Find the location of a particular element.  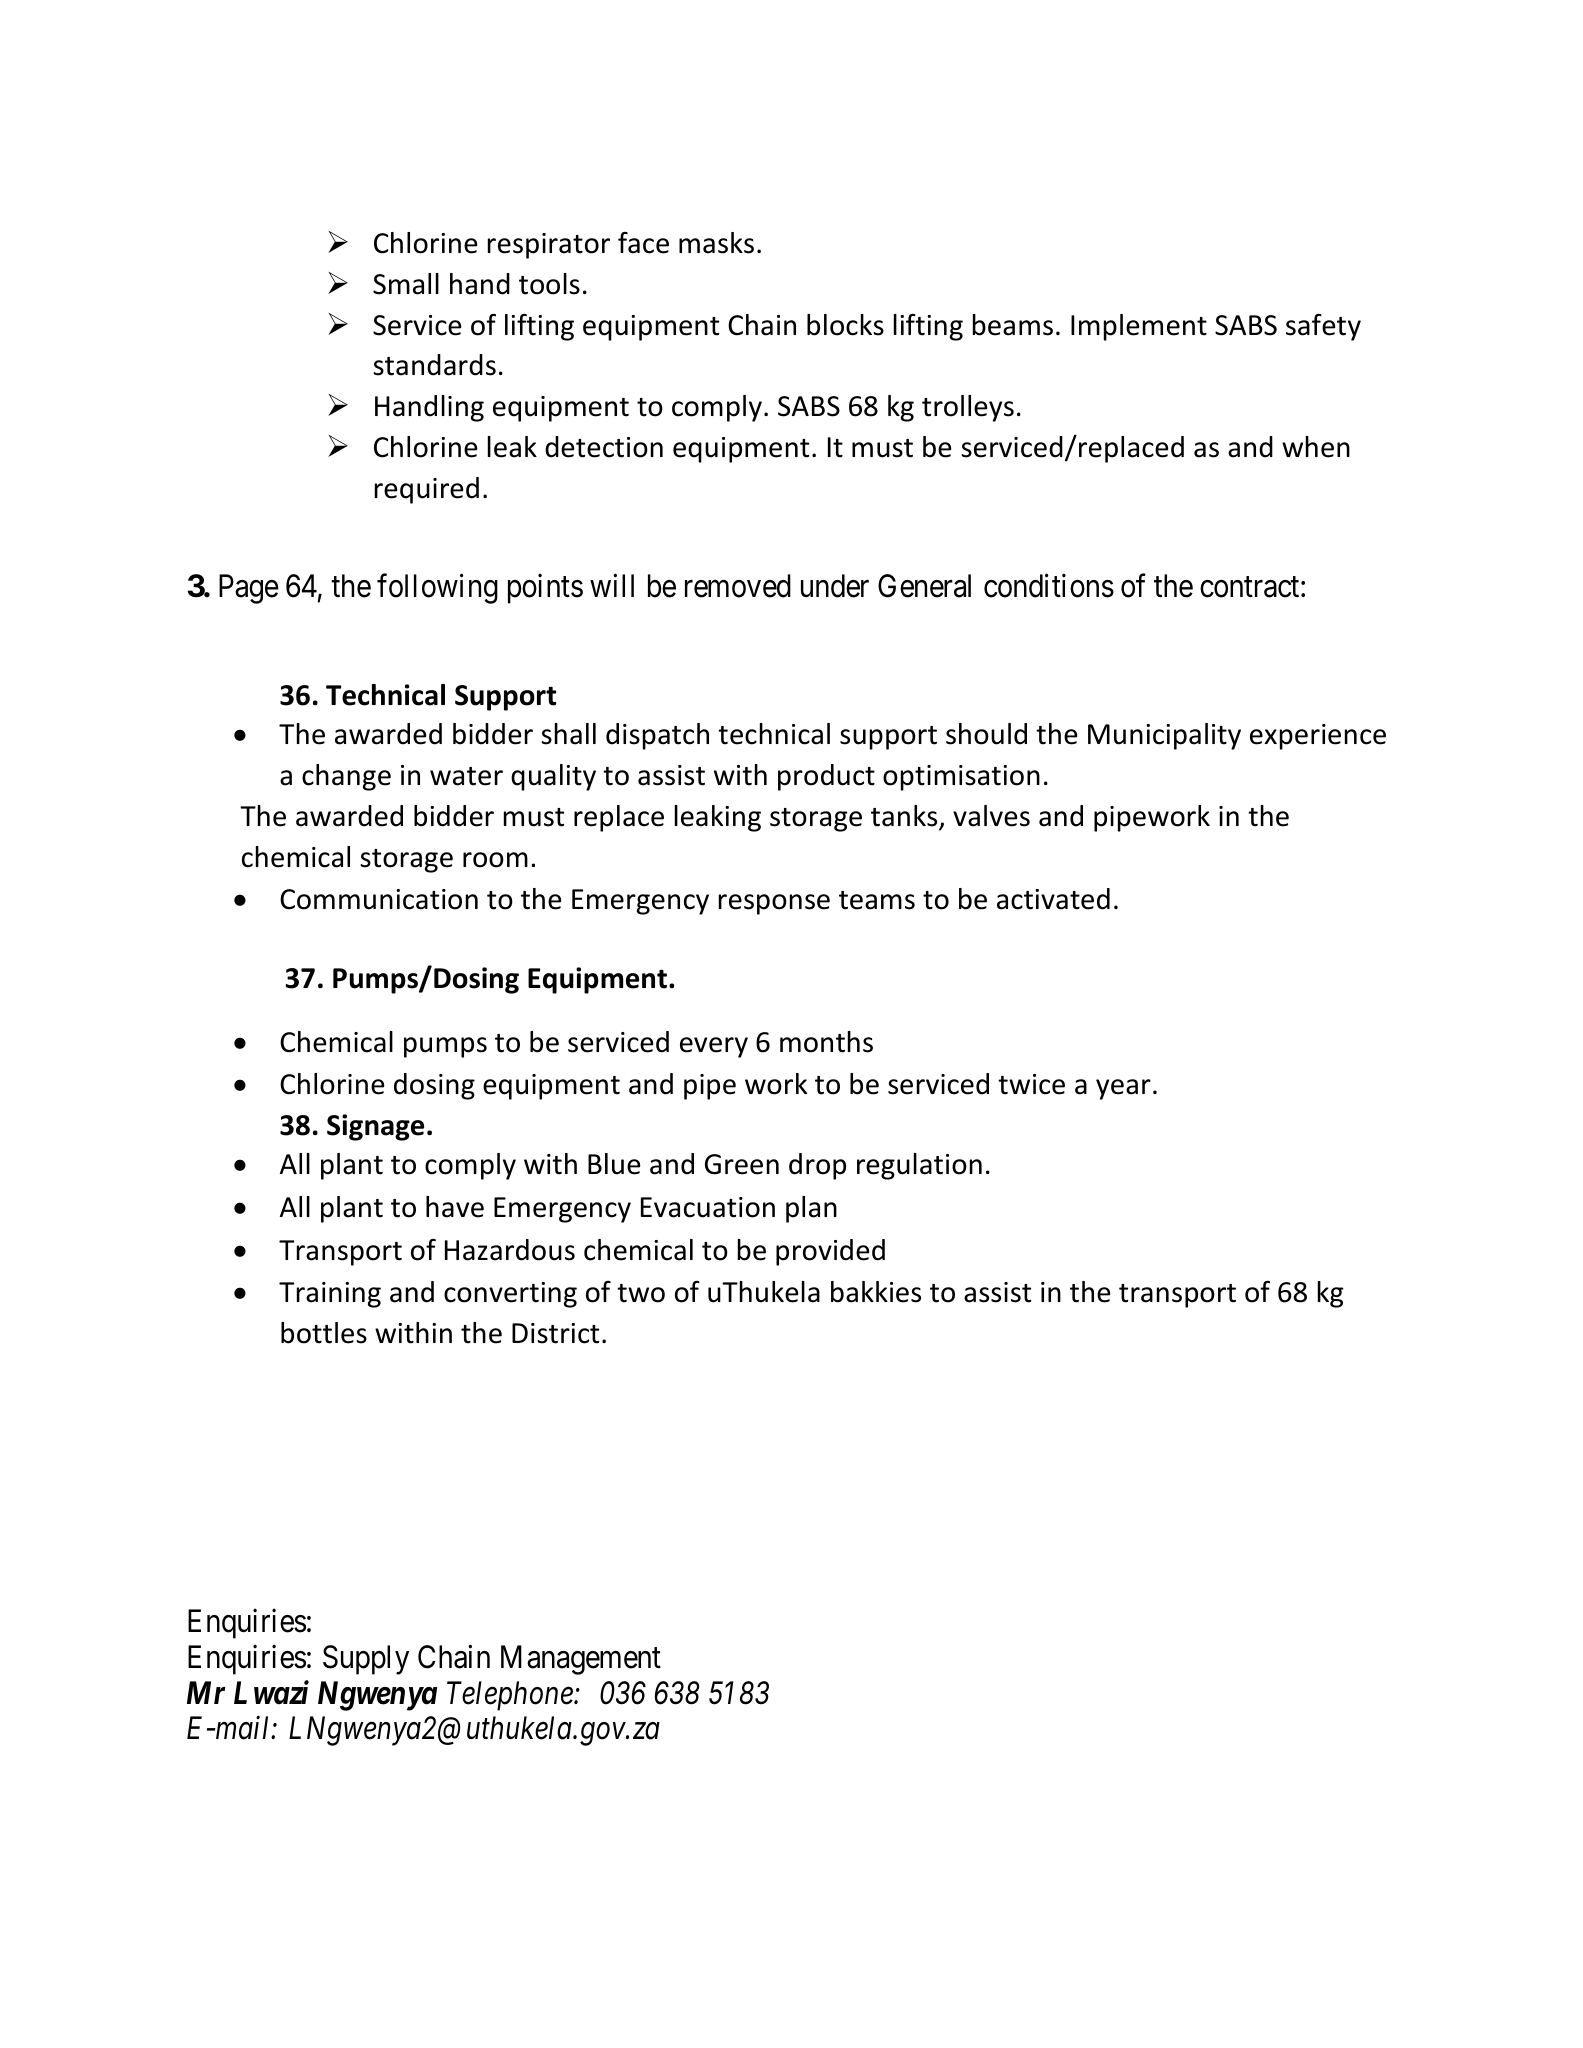

Implement is located at coordinates (1139, 327).
